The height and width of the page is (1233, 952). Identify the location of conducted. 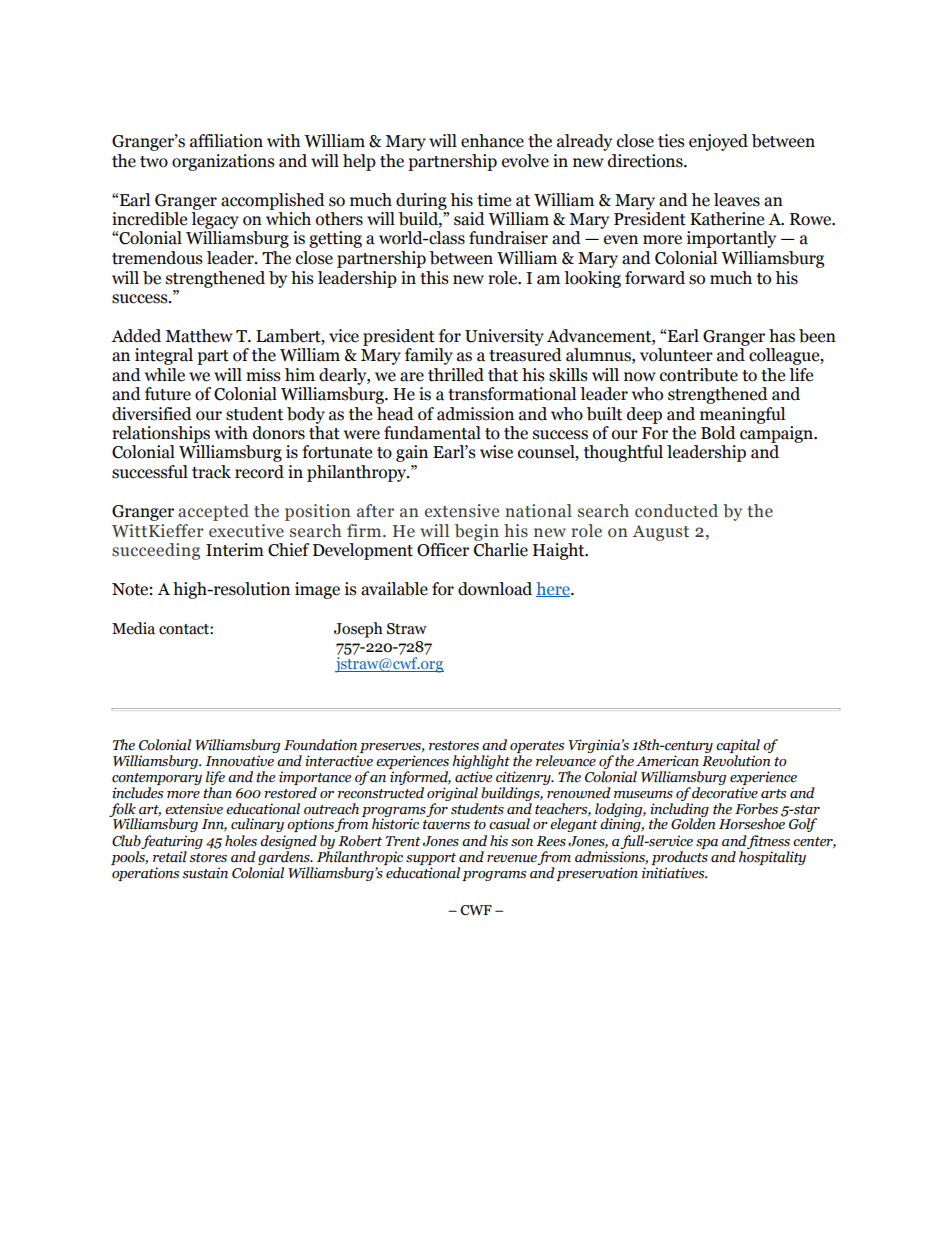
(676, 511).
